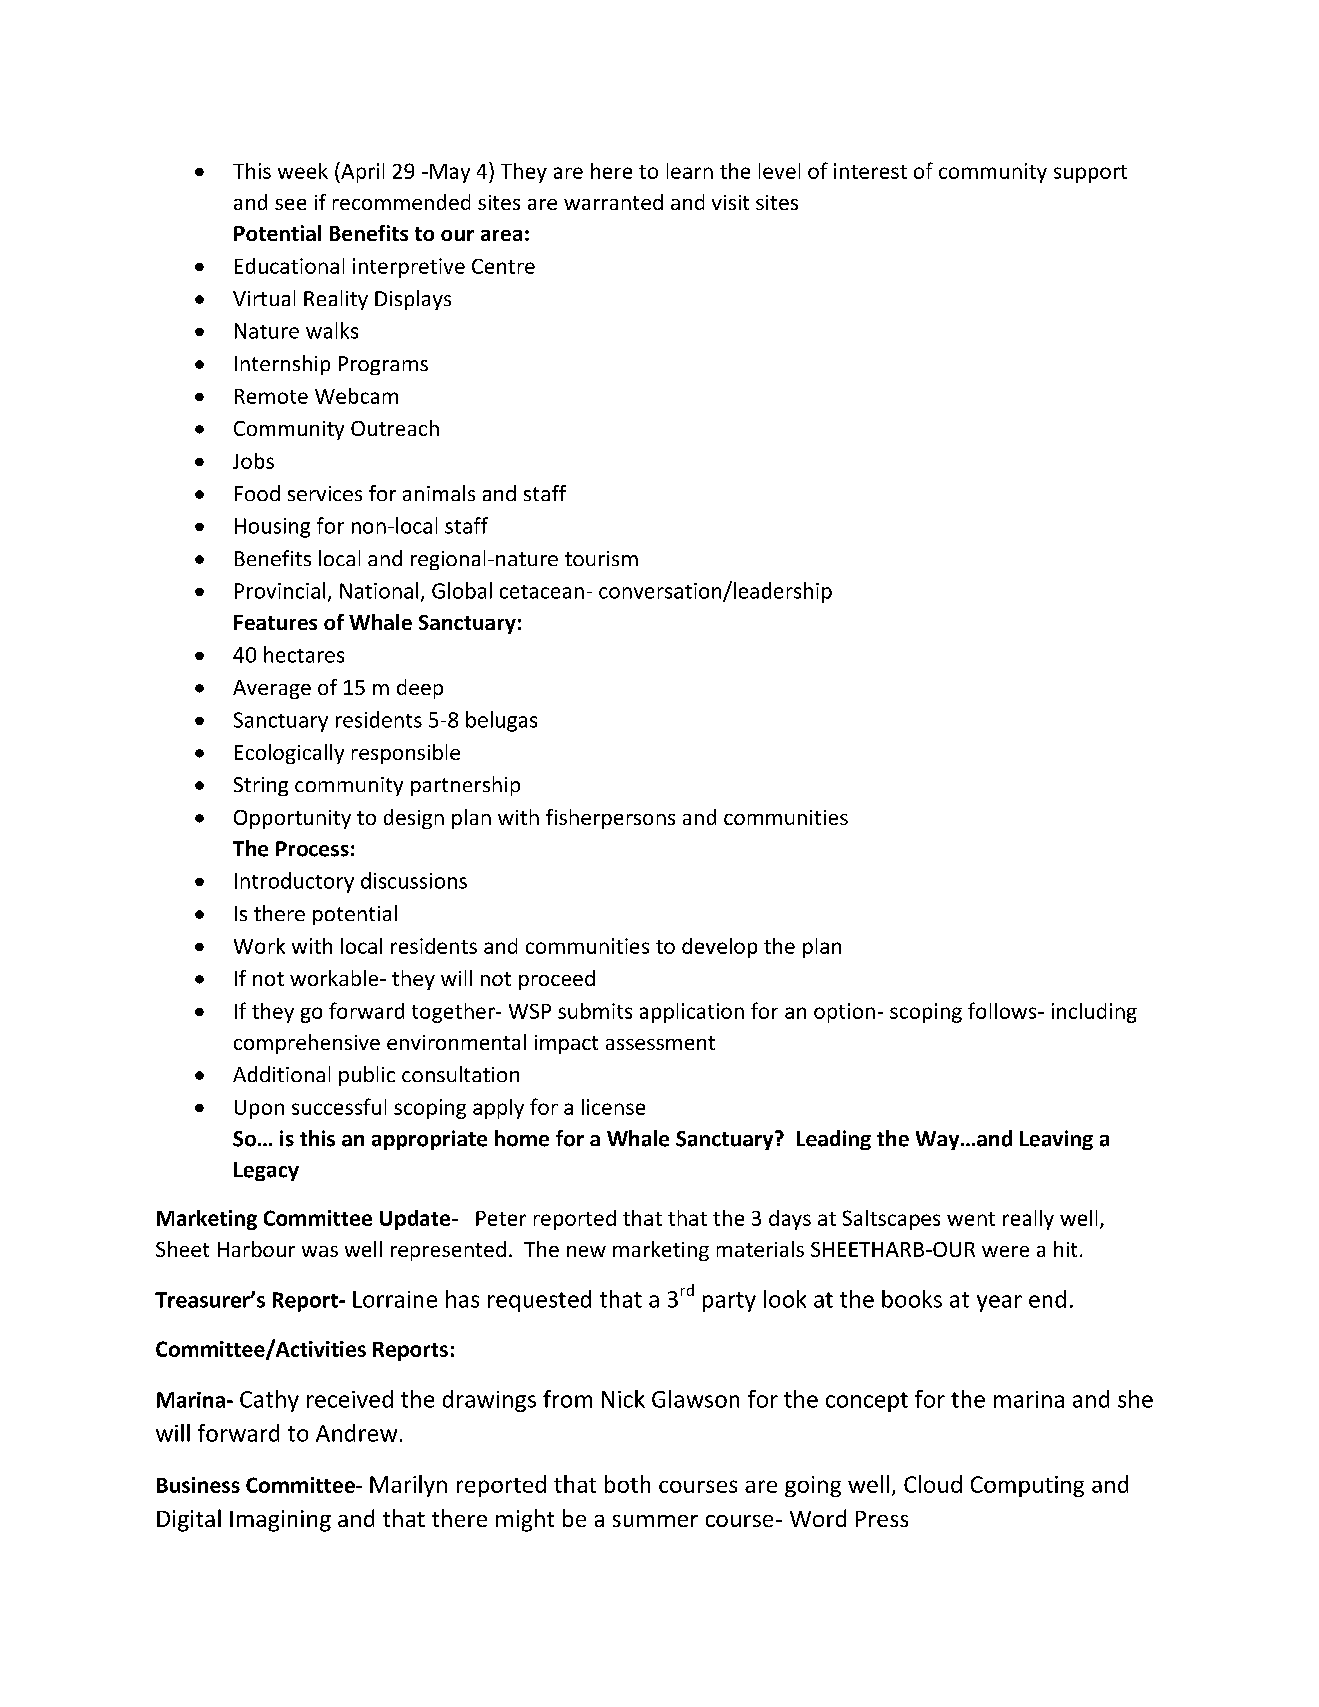  Describe the element at coordinates (1090, 174) in the page. I see `support` at that location.
